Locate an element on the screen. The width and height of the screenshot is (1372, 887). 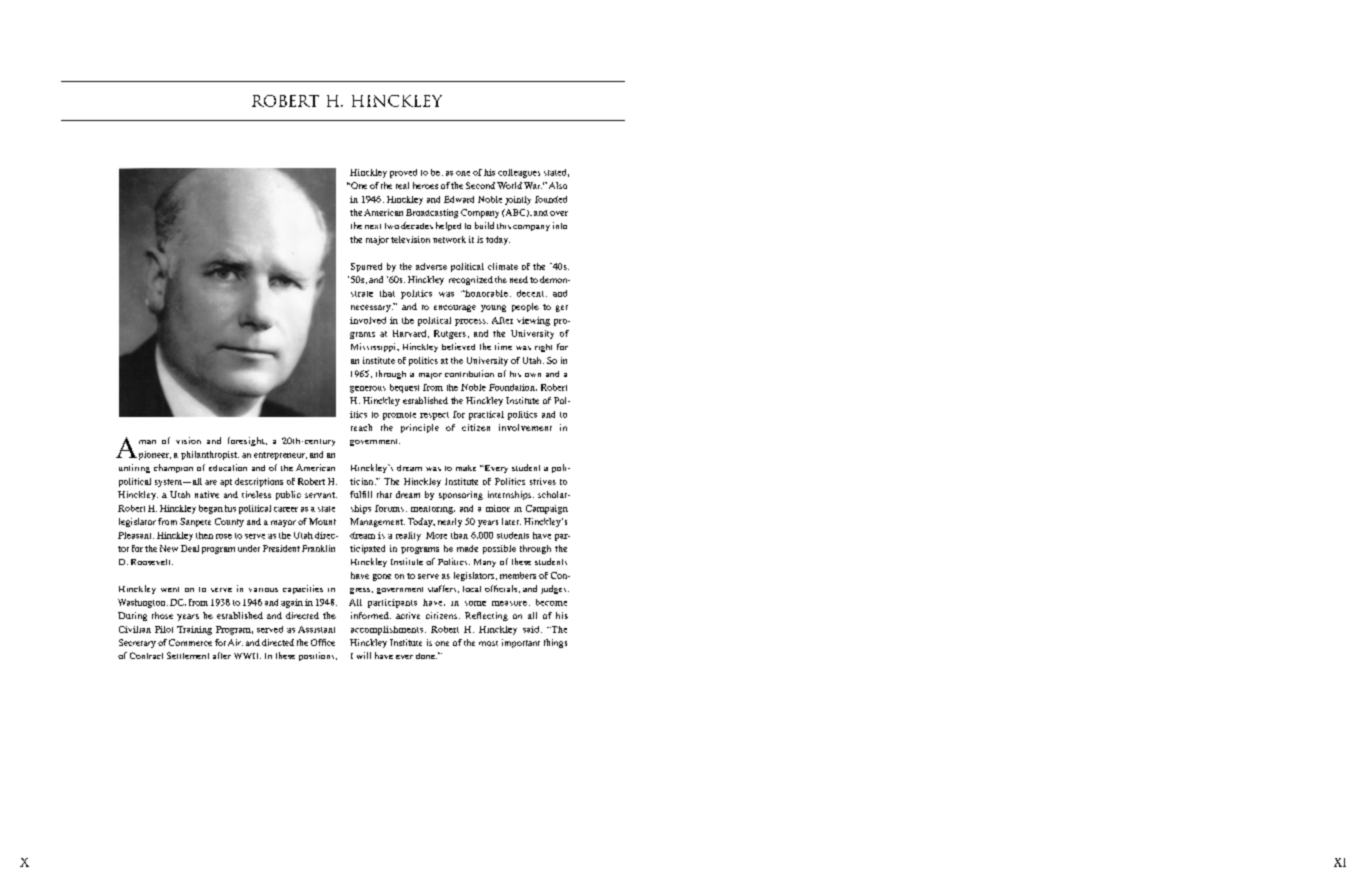
fulfill is located at coordinates (361, 494).
